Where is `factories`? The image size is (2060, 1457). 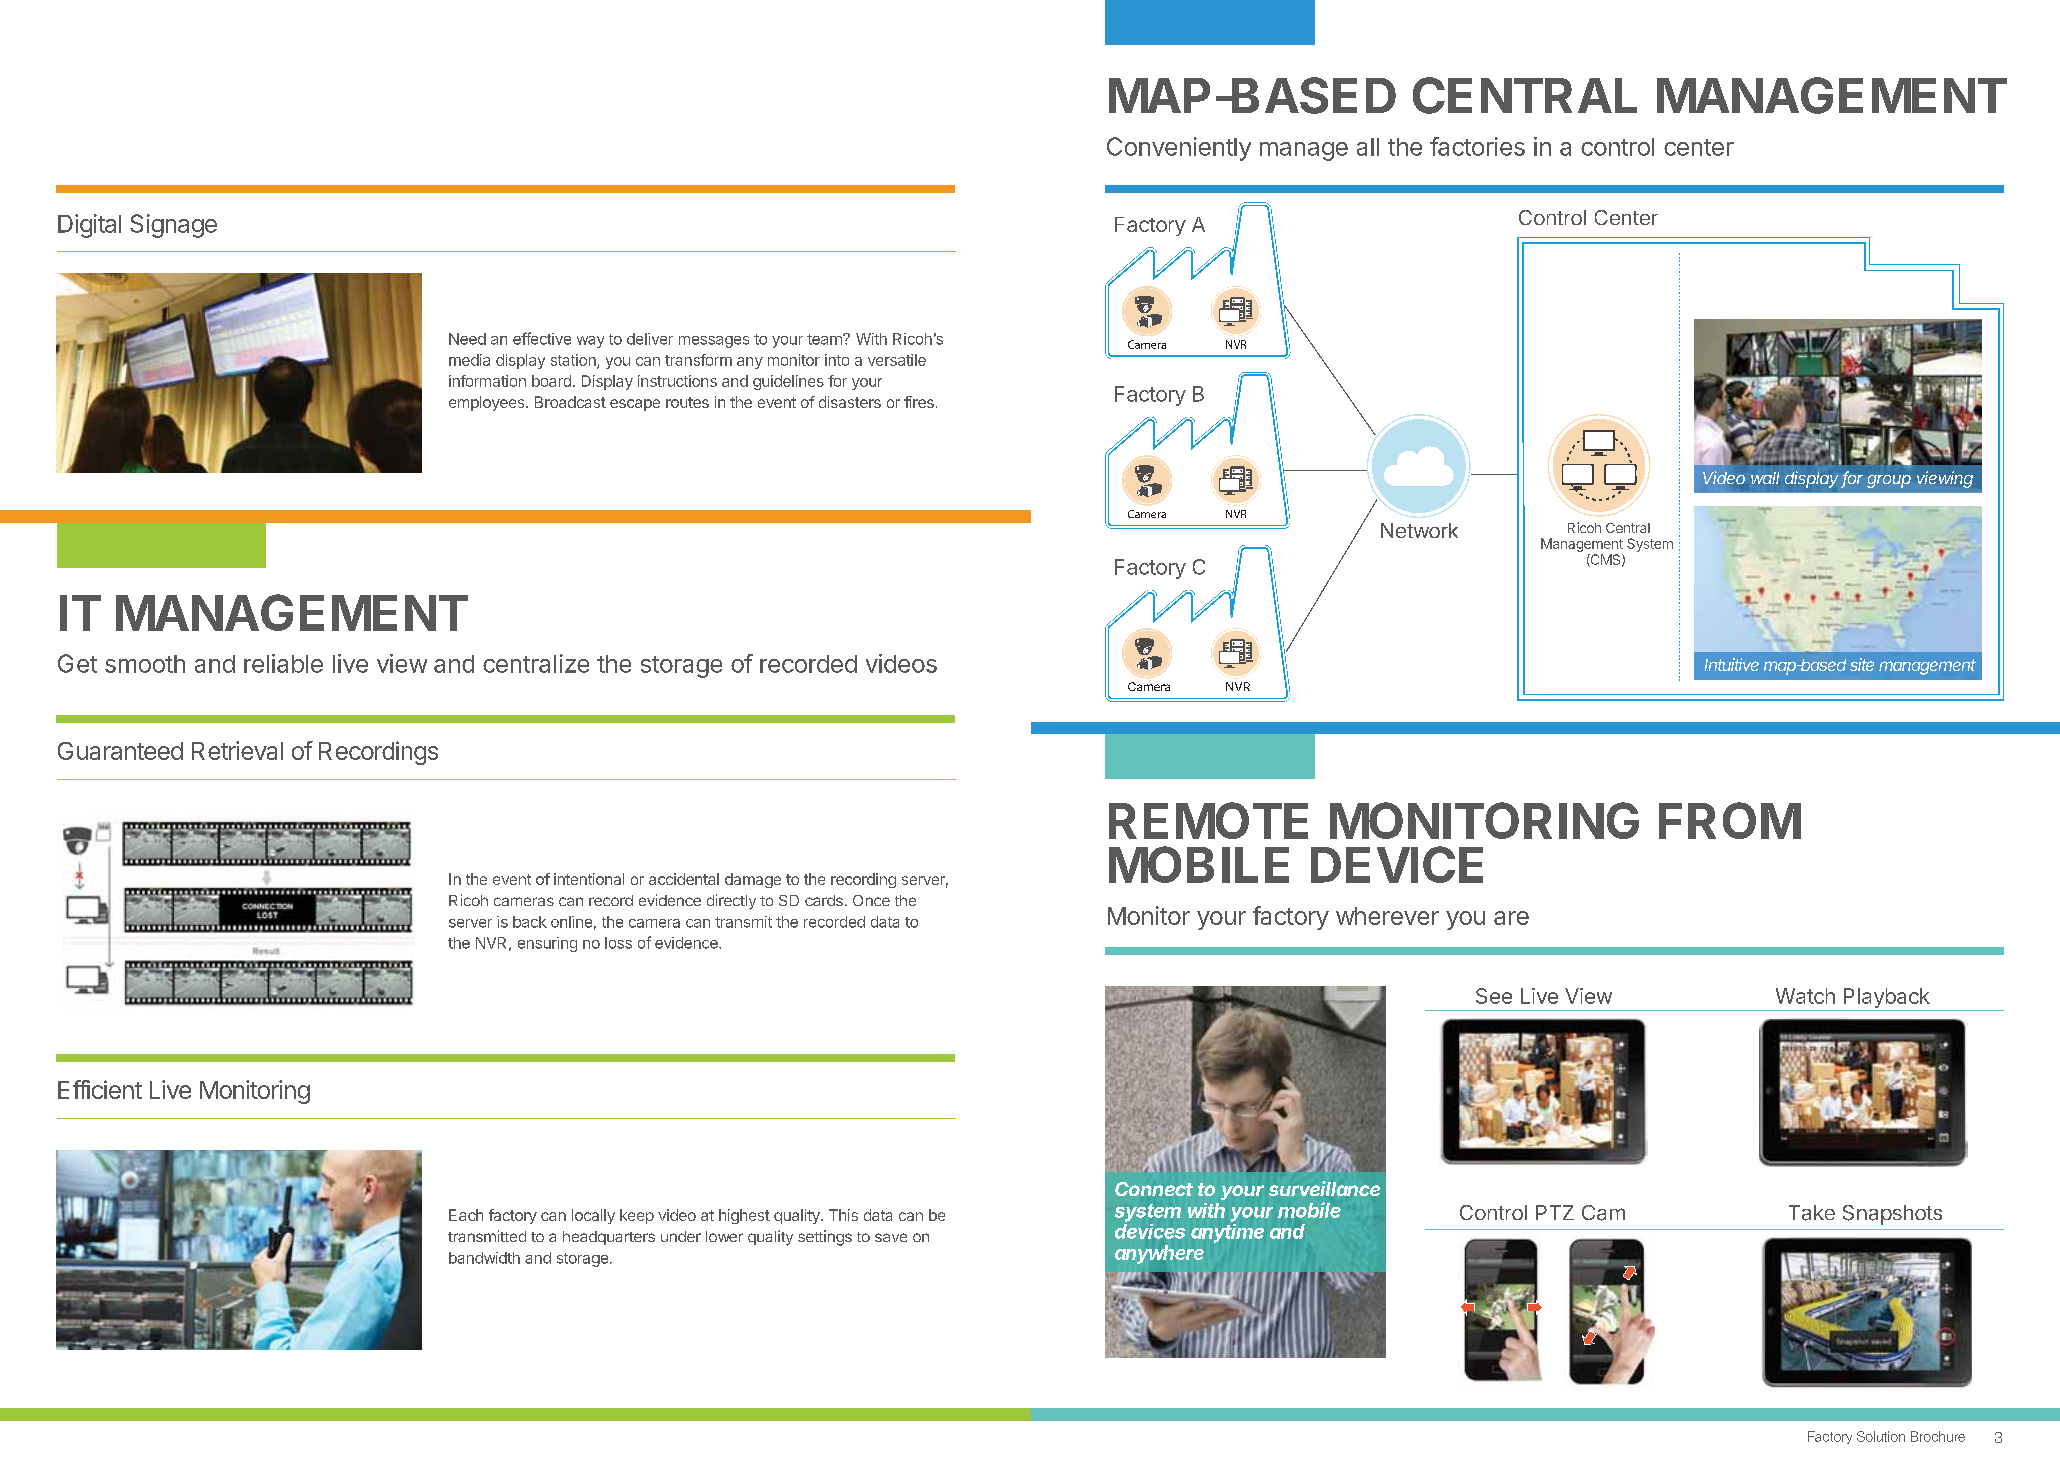 factories is located at coordinates (1477, 146).
